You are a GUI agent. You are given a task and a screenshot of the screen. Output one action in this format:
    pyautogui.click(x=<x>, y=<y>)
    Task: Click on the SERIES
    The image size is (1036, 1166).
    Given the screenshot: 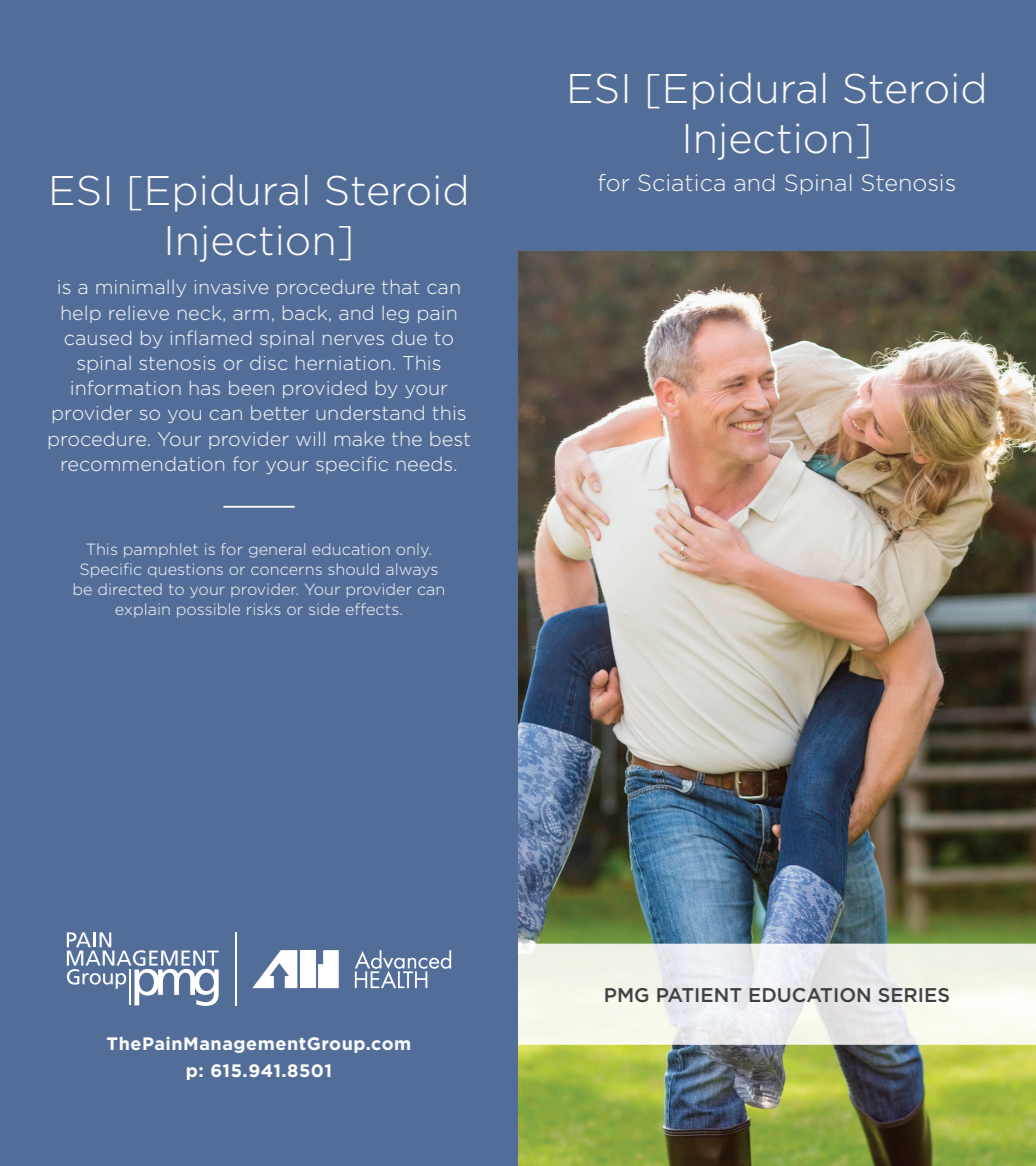 What is the action you would take?
    pyautogui.click(x=914, y=995)
